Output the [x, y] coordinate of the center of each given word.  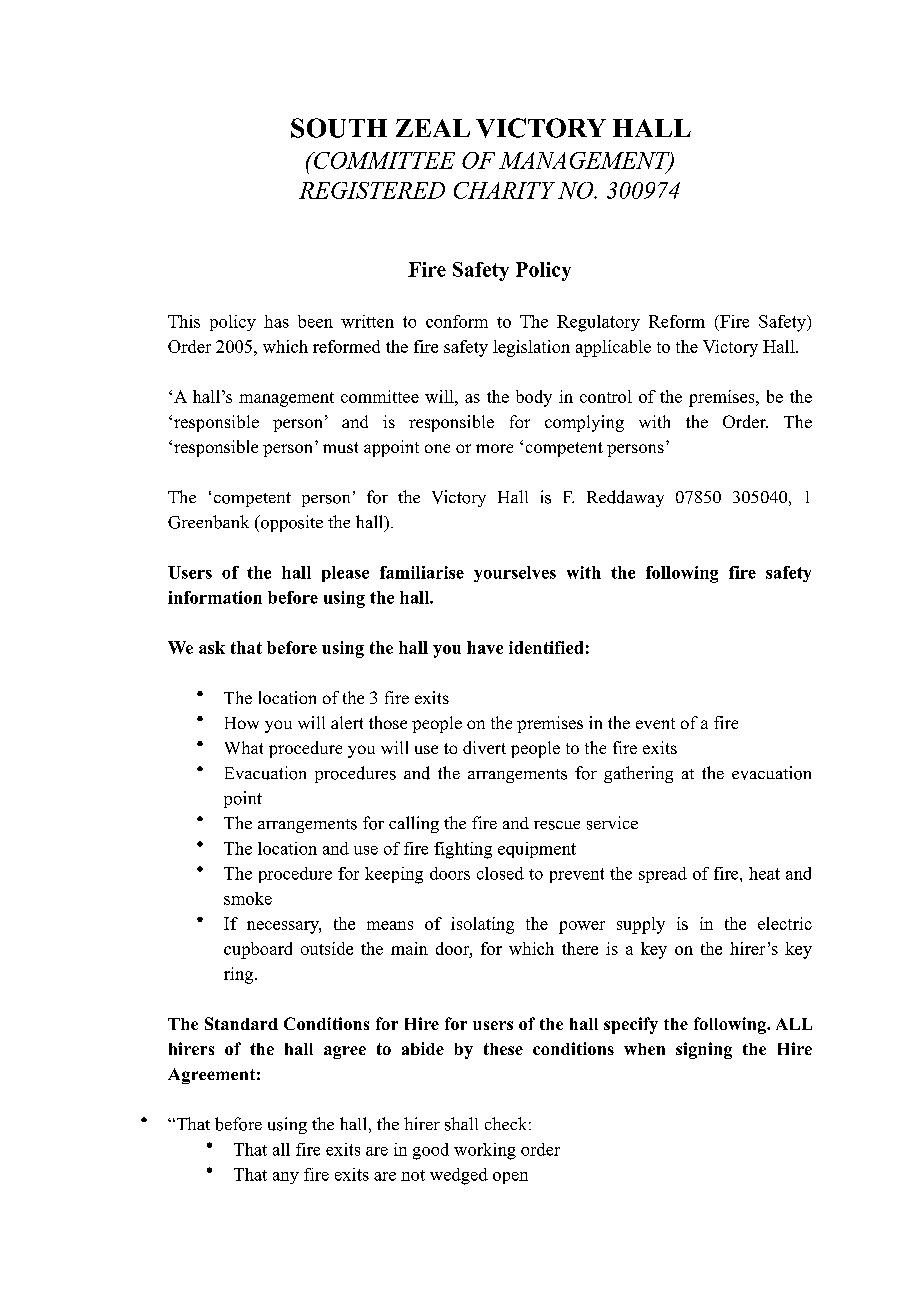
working [485, 1151]
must [340, 447]
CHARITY [504, 190]
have [485, 647]
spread [663, 875]
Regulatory [598, 323]
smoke [248, 898]
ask [212, 647]
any [286, 1178]
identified [546, 647]
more [494, 448]
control [606, 396]
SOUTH [339, 128]
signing [704, 1050]
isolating [482, 925]
